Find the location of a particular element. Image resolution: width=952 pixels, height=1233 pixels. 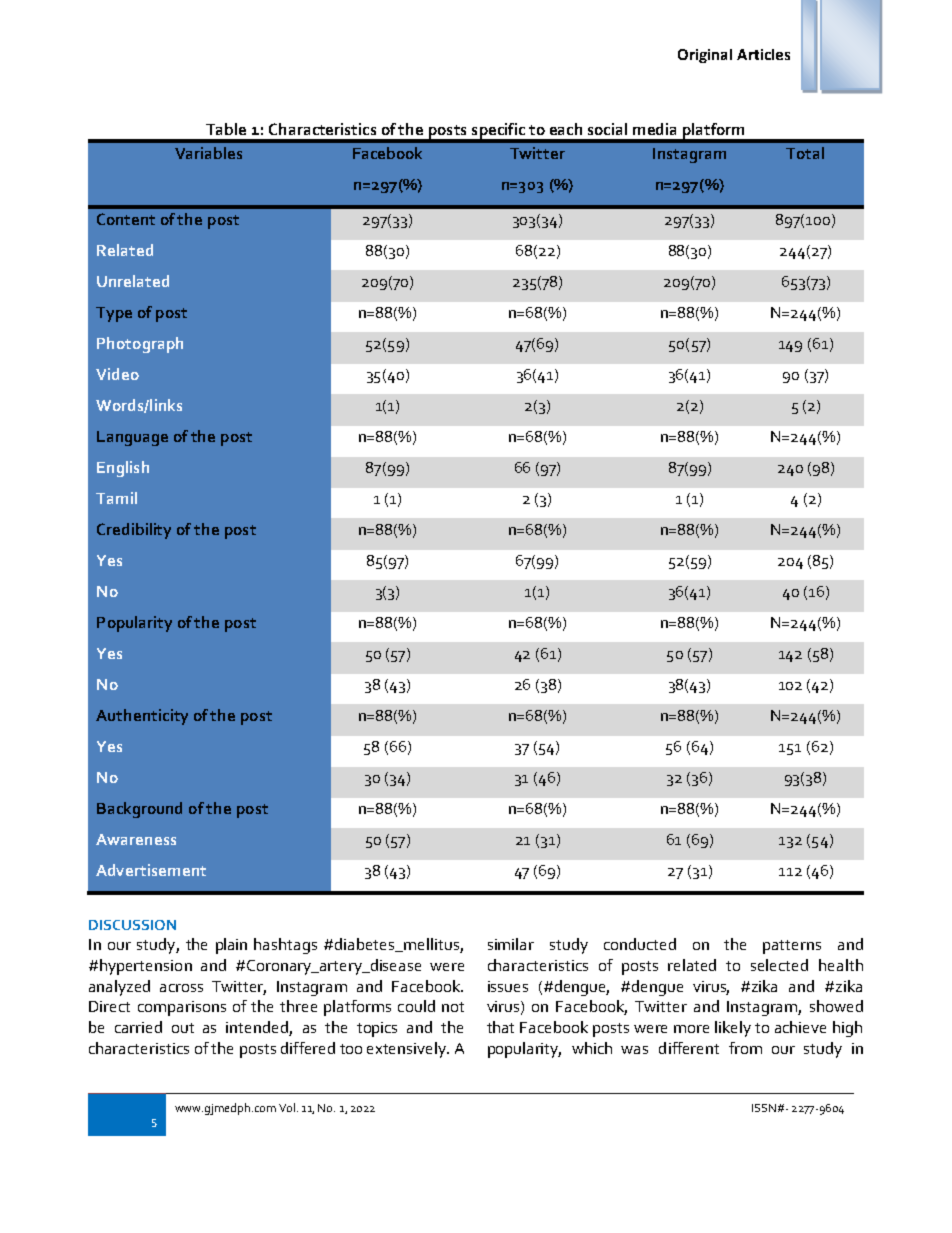

Articles is located at coordinates (763, 54).
